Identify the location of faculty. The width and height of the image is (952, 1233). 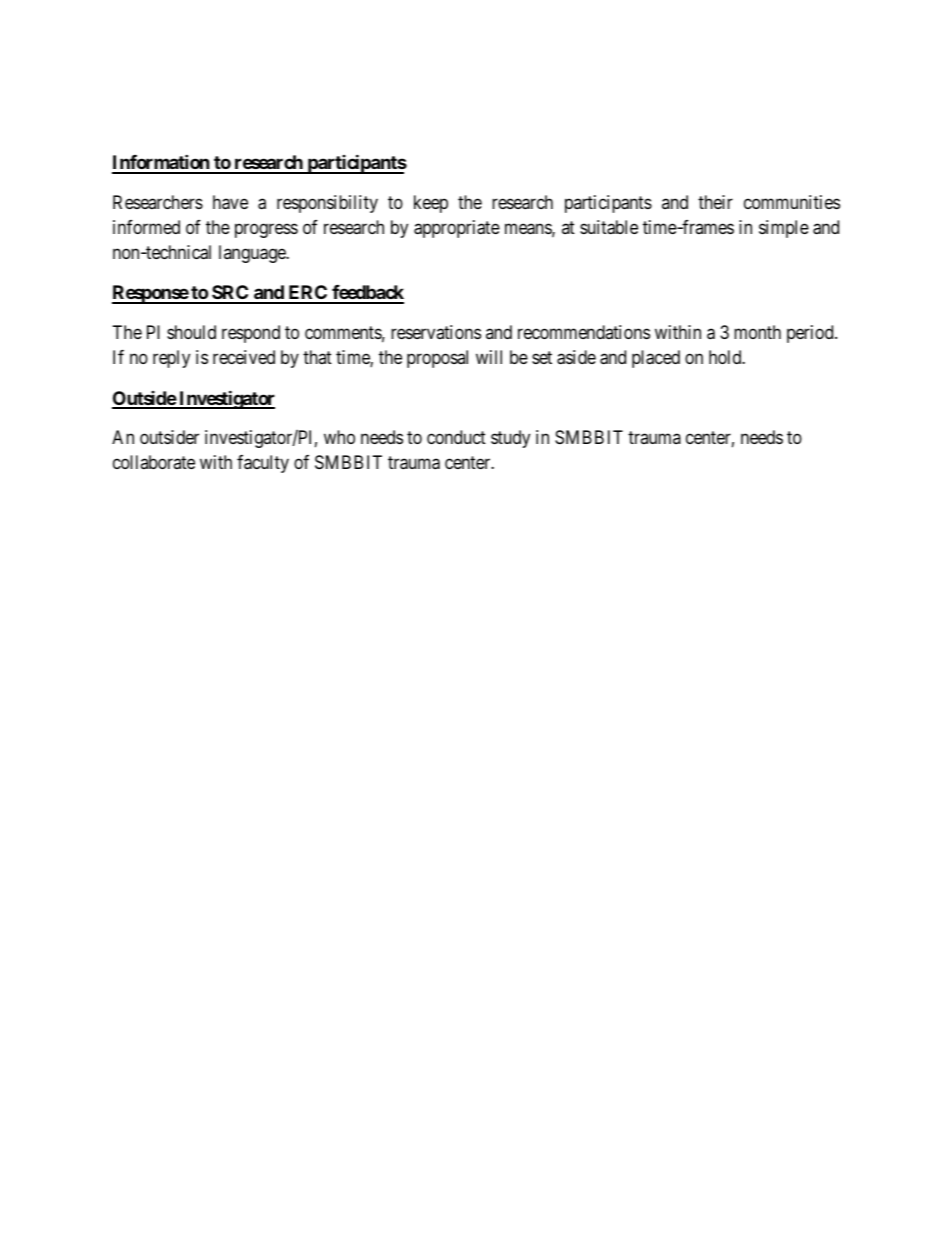
(263, 464).
